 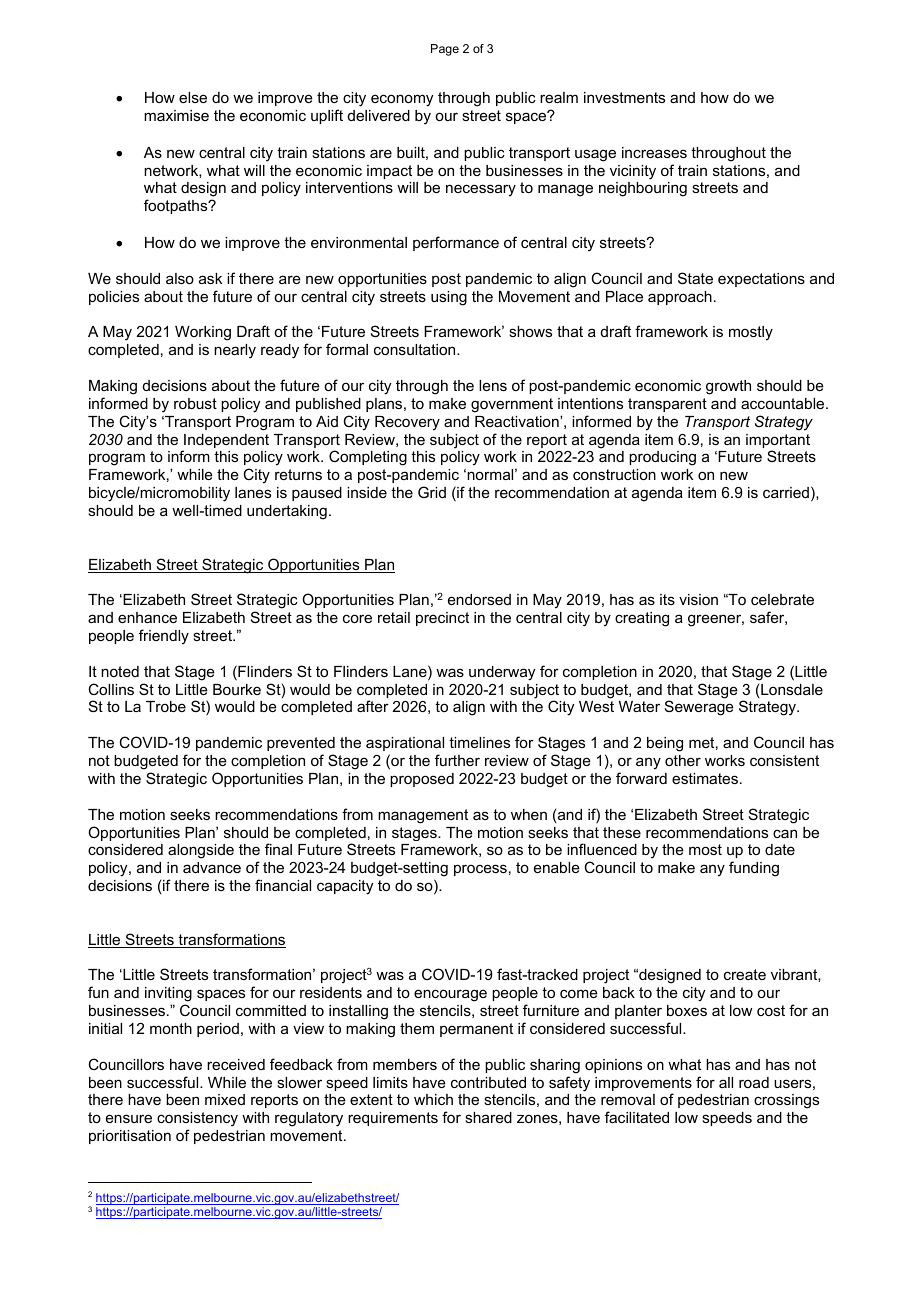 I want to click on else, so click(x=193, y=97).
